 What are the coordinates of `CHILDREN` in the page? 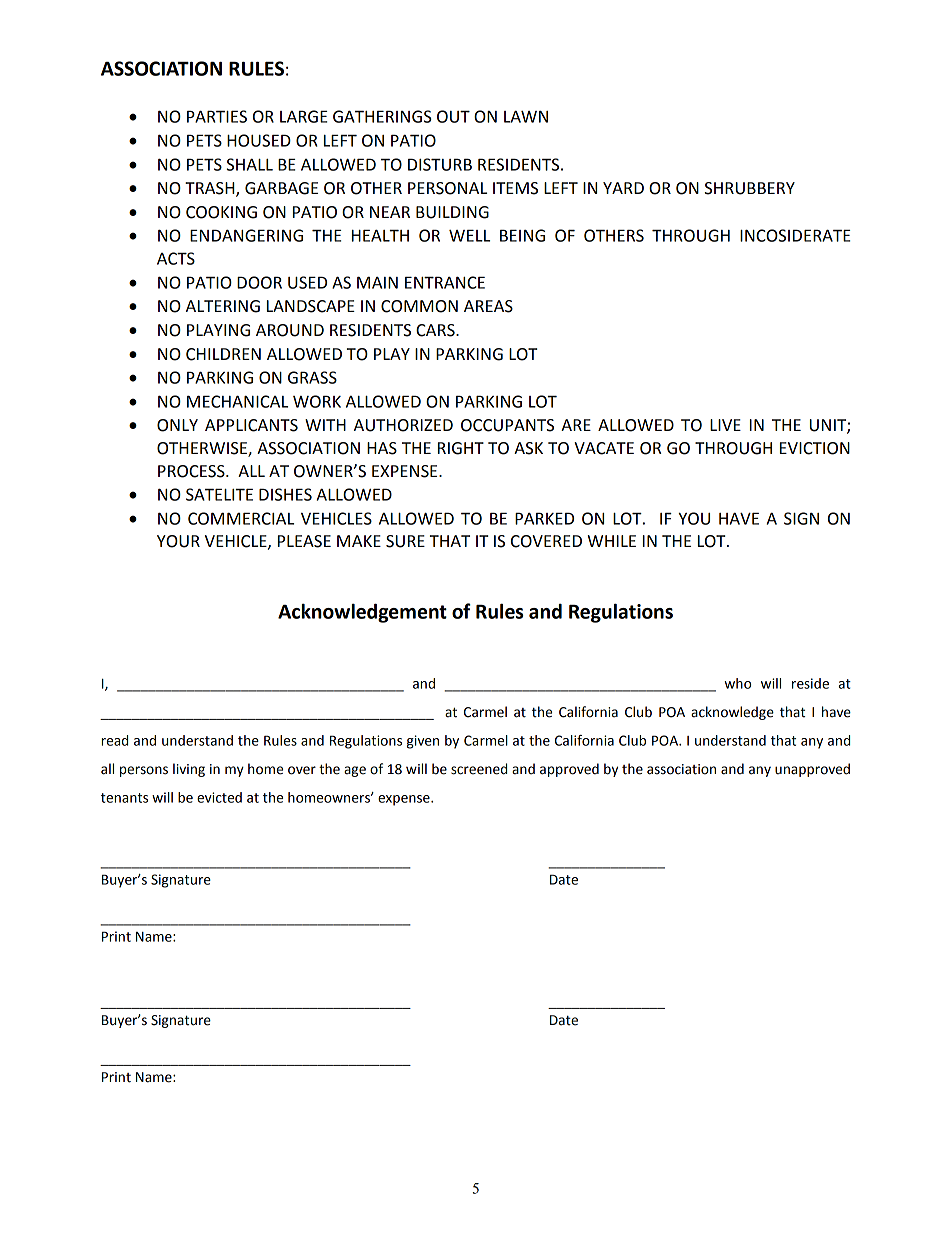 It's located at (223, 354).
